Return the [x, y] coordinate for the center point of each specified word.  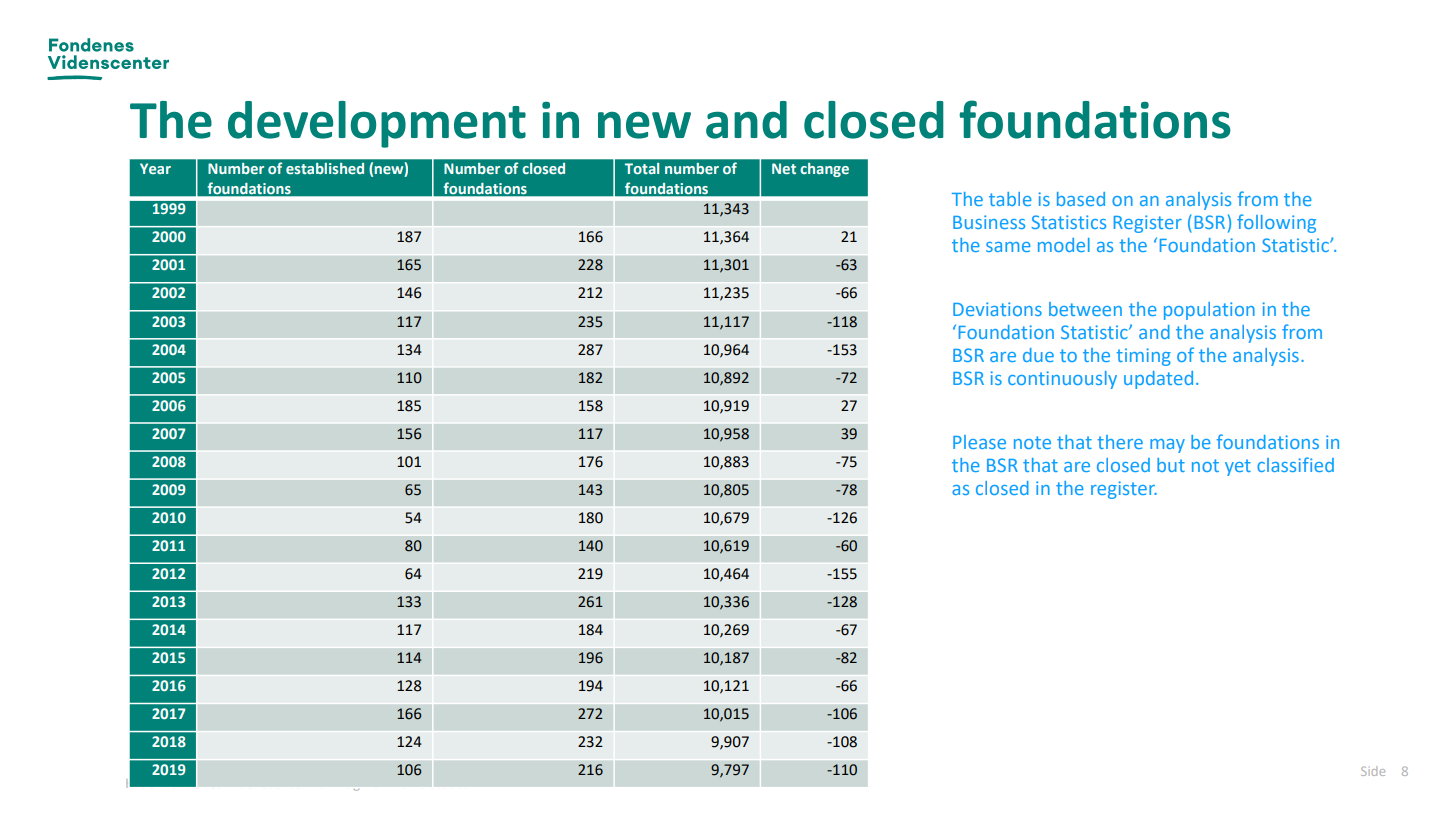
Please [979, 442]
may [1167, 446]
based [1081, 199]
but [1171, 465]
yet [1238, 467]
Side [1373, 771]
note [1032, 442]
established [325, 168]
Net [784, 168]
